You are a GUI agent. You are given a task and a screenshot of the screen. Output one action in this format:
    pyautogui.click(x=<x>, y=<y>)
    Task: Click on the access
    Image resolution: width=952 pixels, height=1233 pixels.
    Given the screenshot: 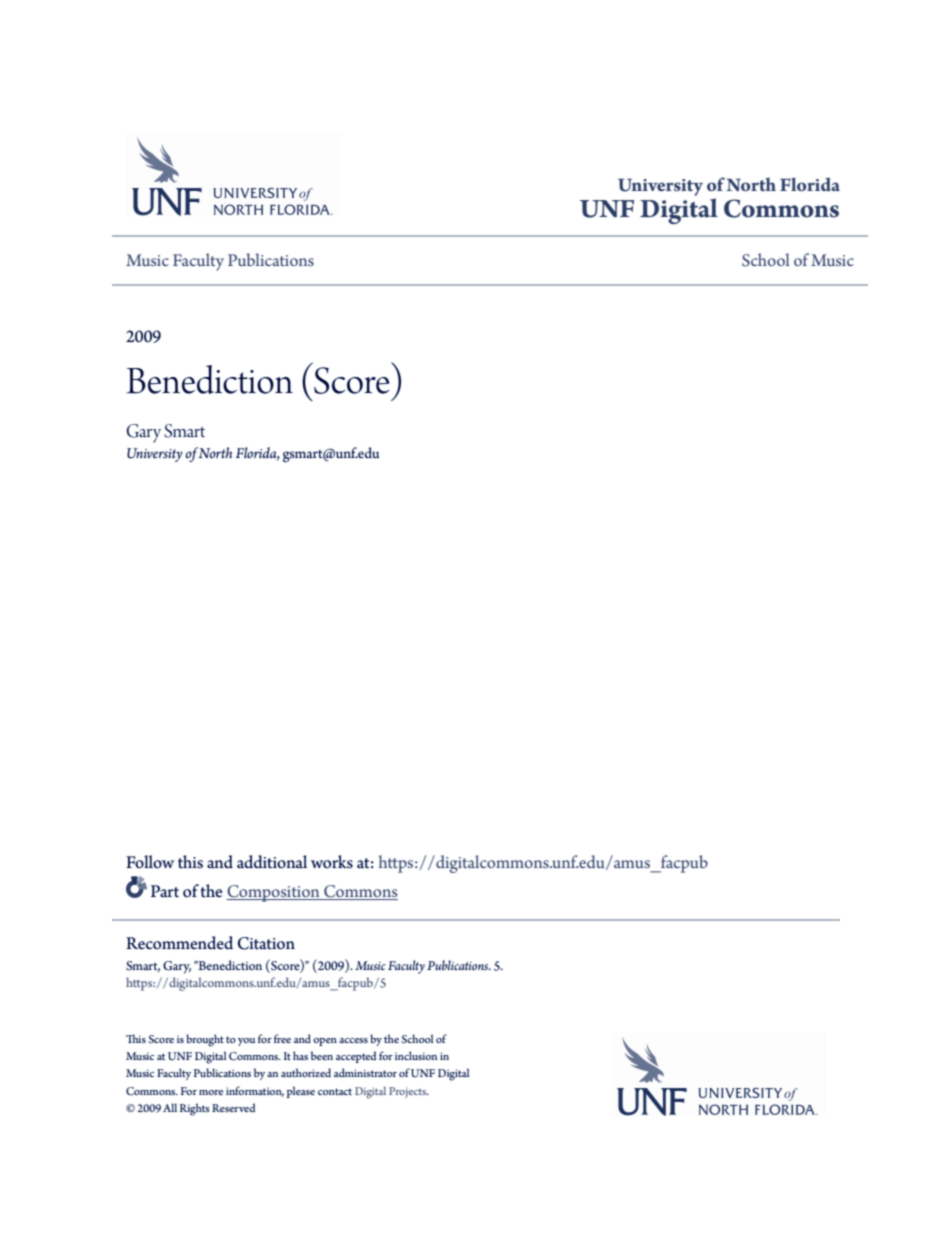 What is the action you would take?
    pyautogui.click(x=353, y=1040)
